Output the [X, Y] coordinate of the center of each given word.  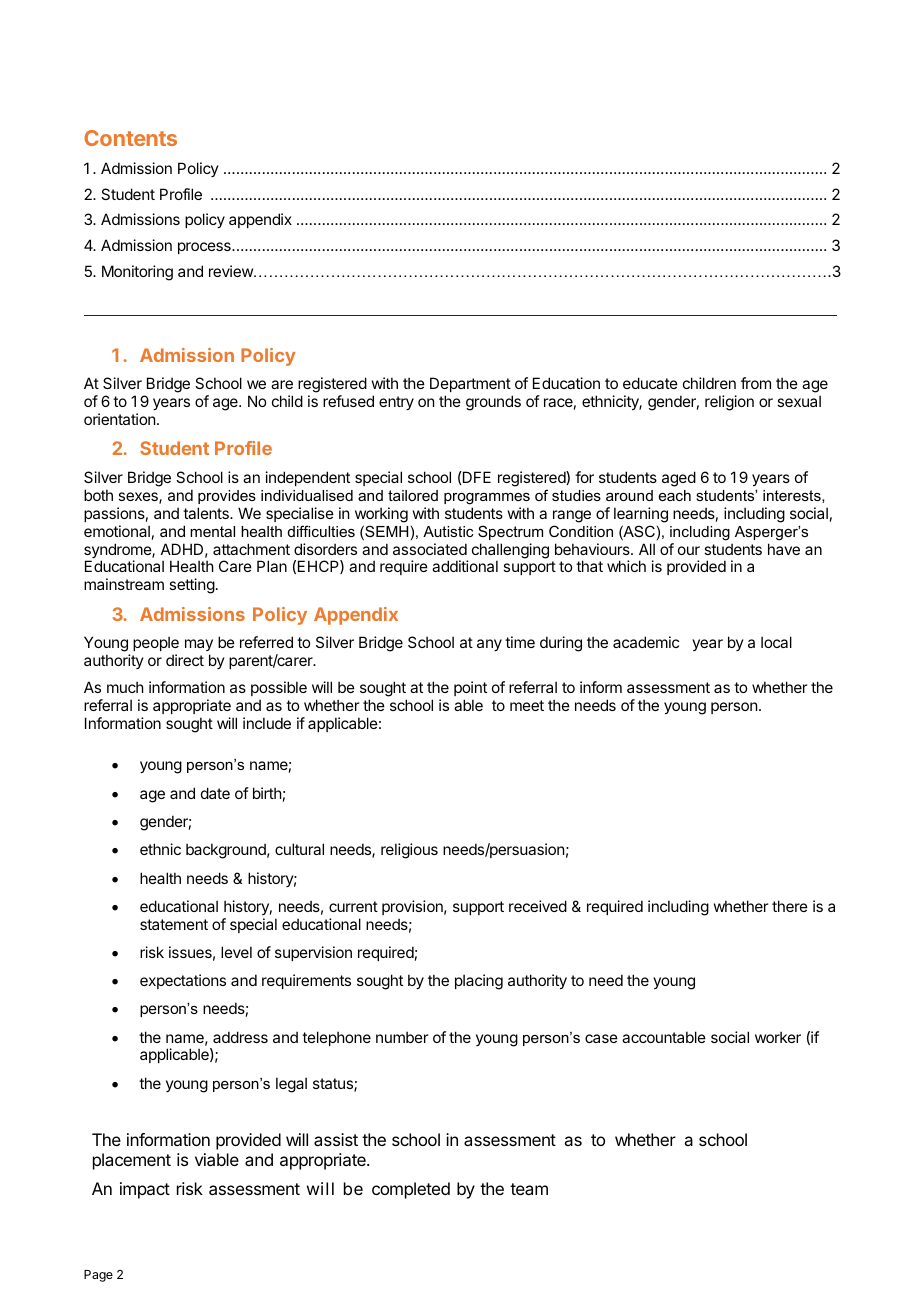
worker [778, 1037]
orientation [119, 419]
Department [470, 384]
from [756, 383]
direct [185, 660]
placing [479, 982]
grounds [493, 403]
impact [145, 1190]
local [776, 642]
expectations [183, 981]
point [470, 690]
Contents [130, 138]
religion [729, 403]
